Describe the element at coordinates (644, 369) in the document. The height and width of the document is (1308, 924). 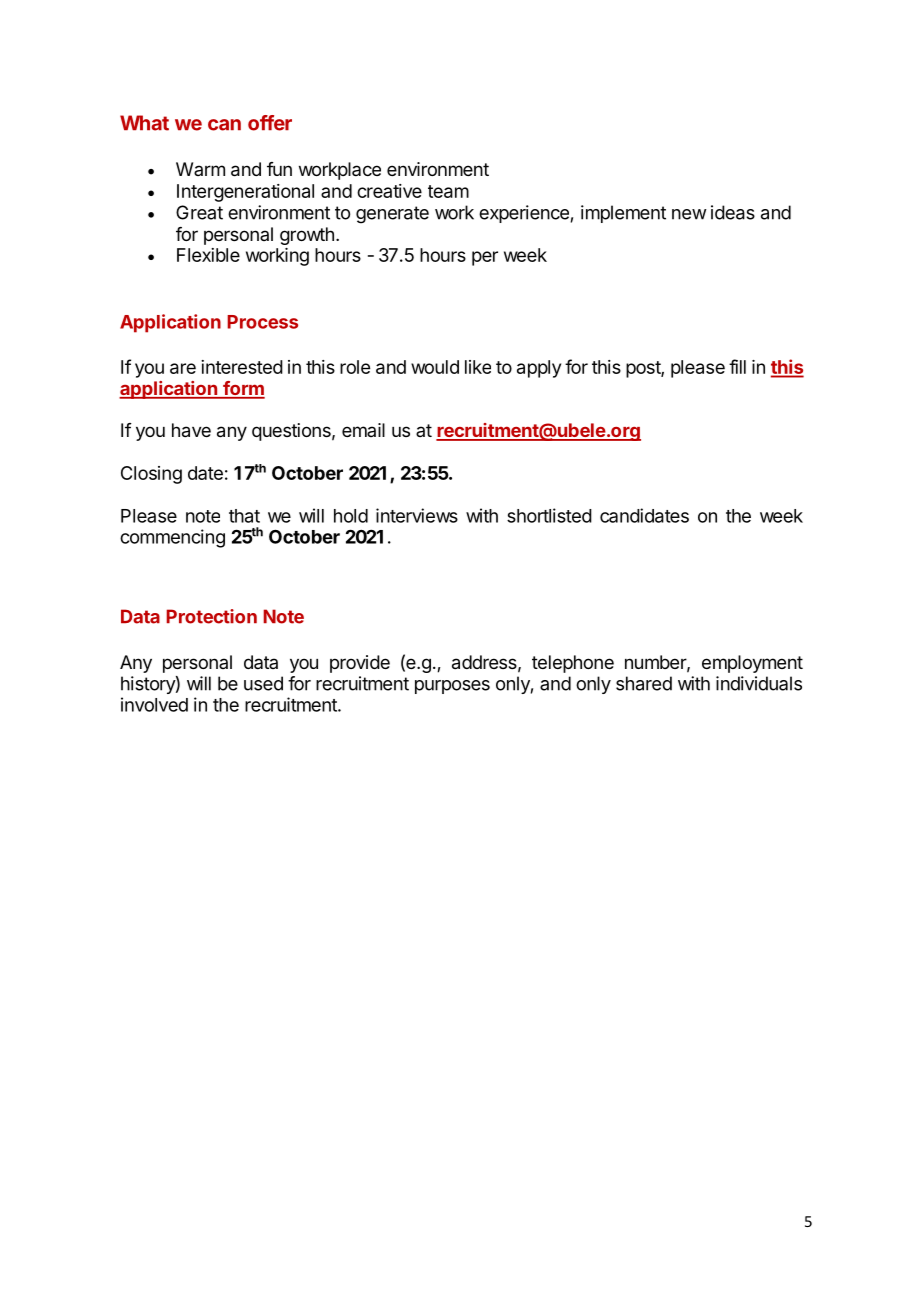
I see `post` at that location.
